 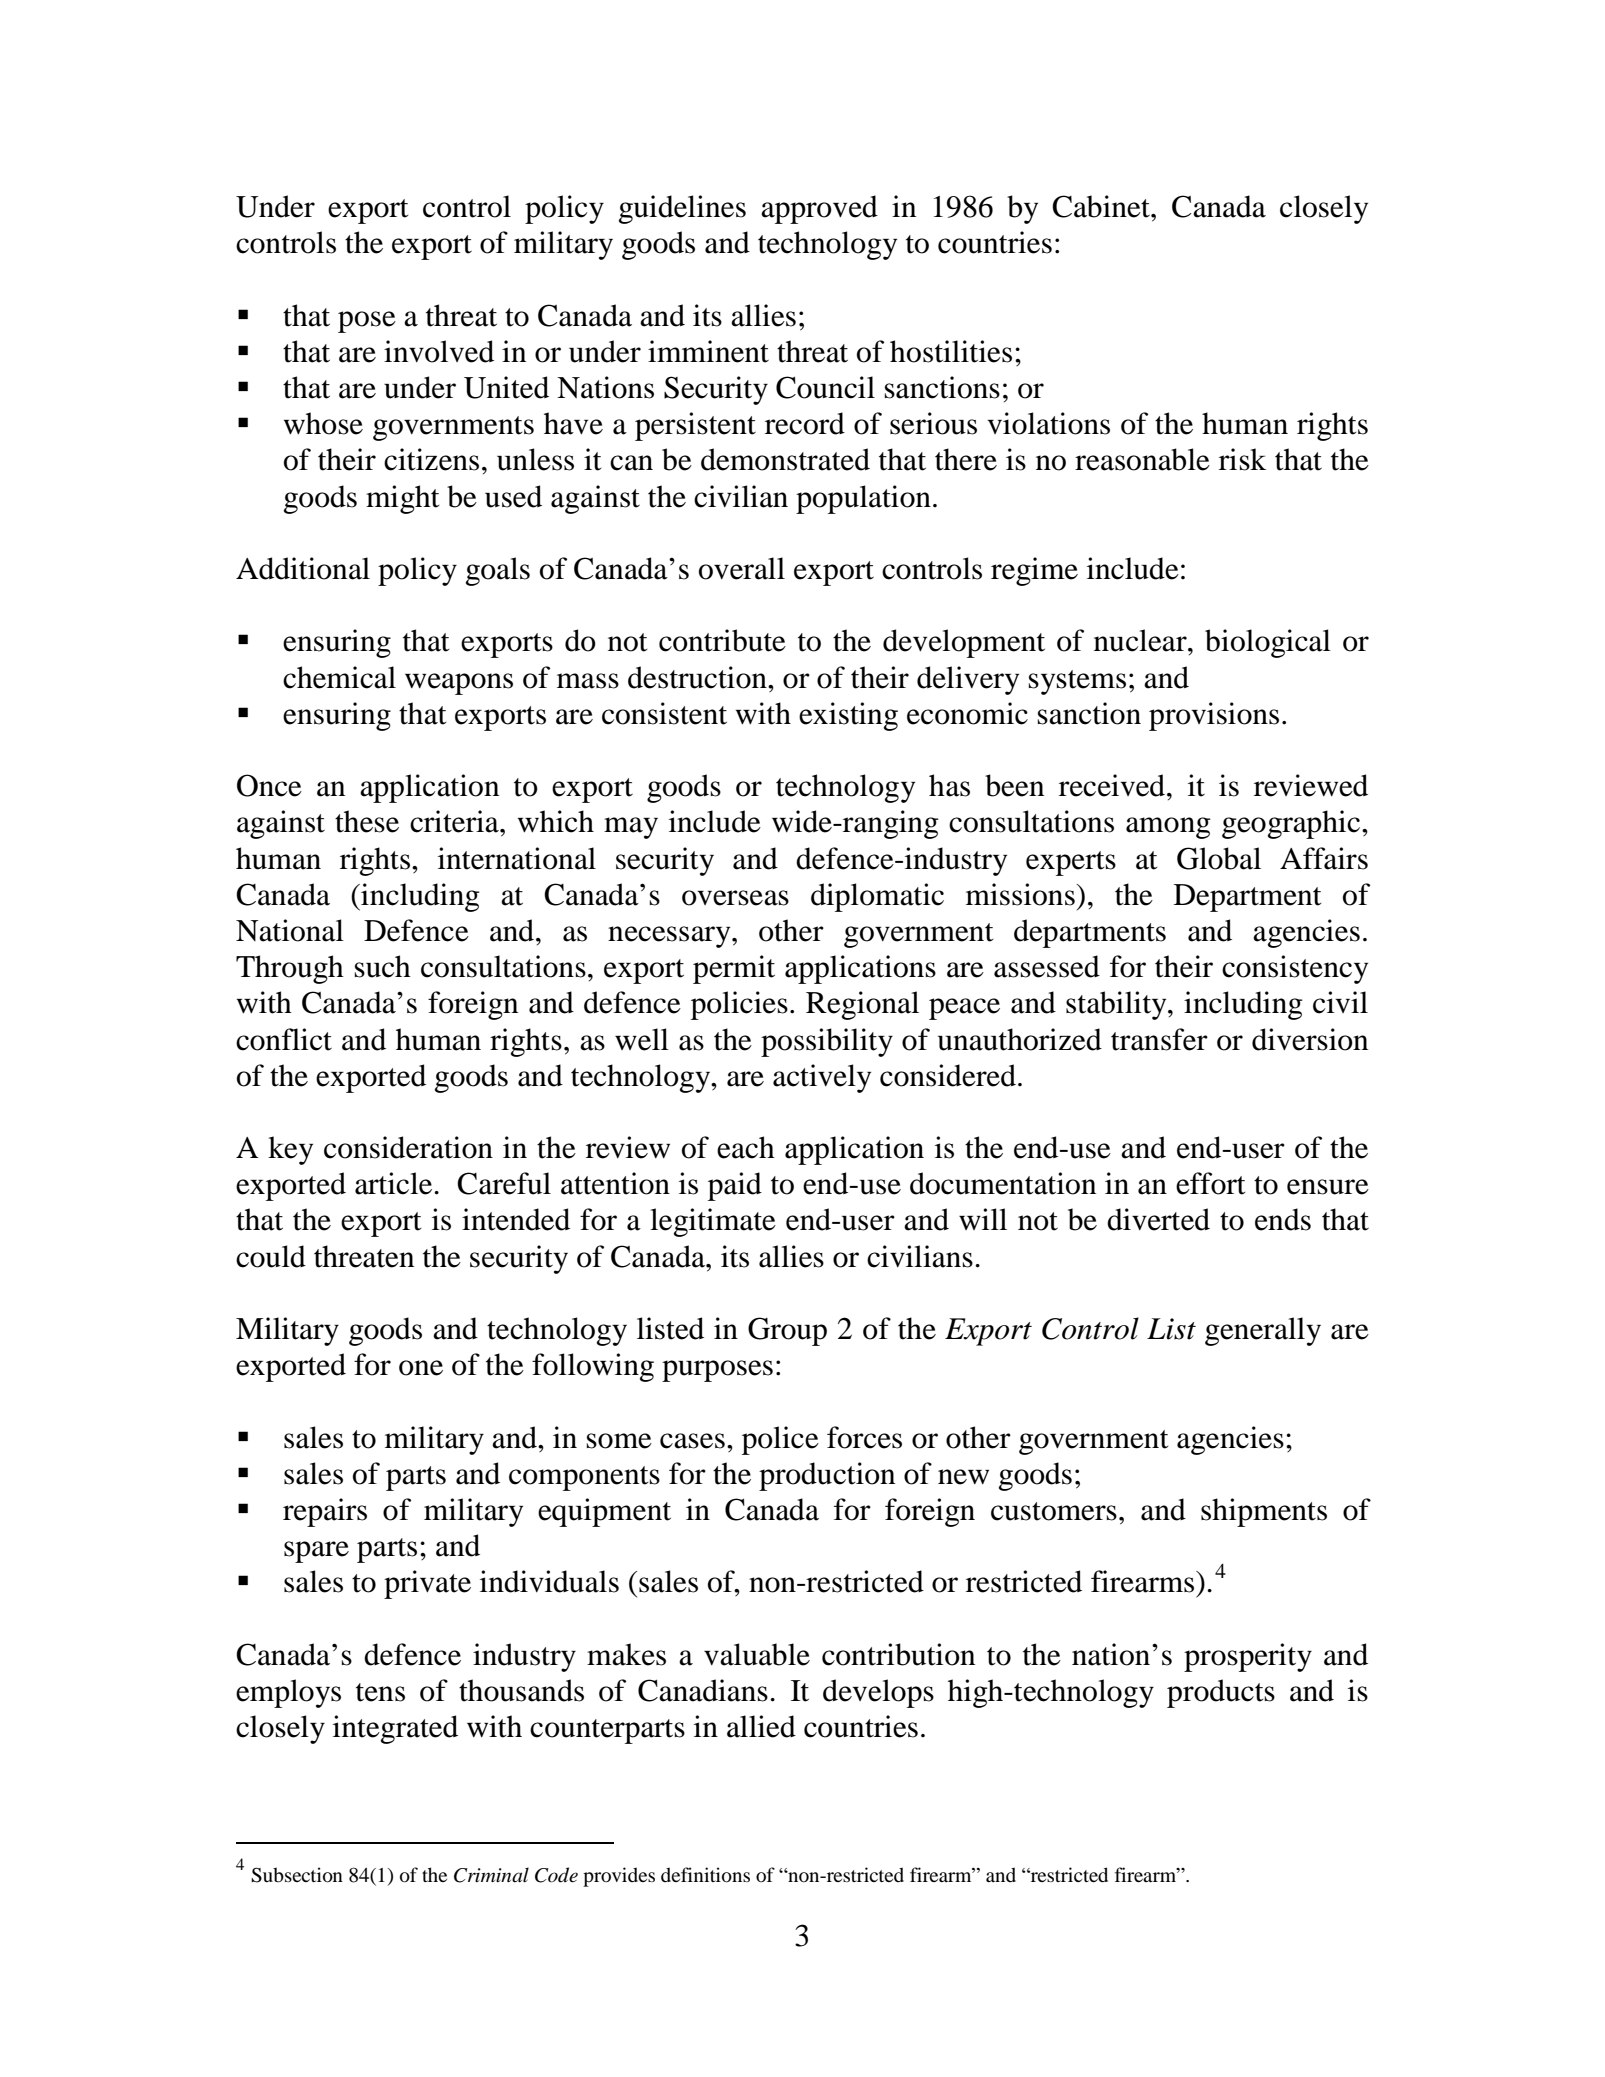 I want to click on risk, so click(x=1242, y=459).
